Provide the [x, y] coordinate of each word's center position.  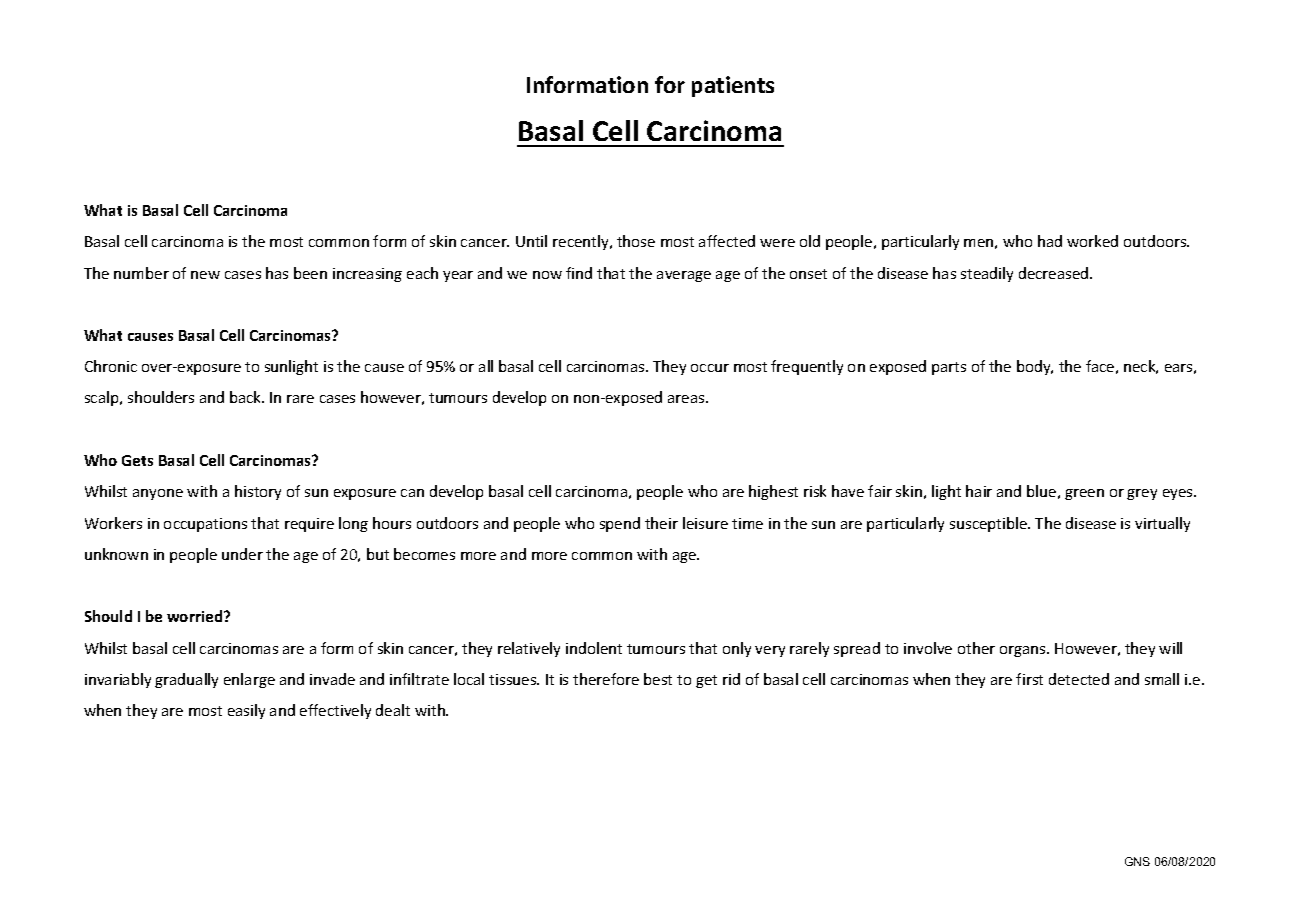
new [205, 275]
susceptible [989, 524]
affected [727, 241]
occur [710, 368]
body [1035, 367]
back [246, 397]
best [658, 679]
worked [1092, 241]
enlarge [249, 680]
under [242, 554]
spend [620, 524]
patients [733, 86]
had [1050, 241]
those [636, 241]
